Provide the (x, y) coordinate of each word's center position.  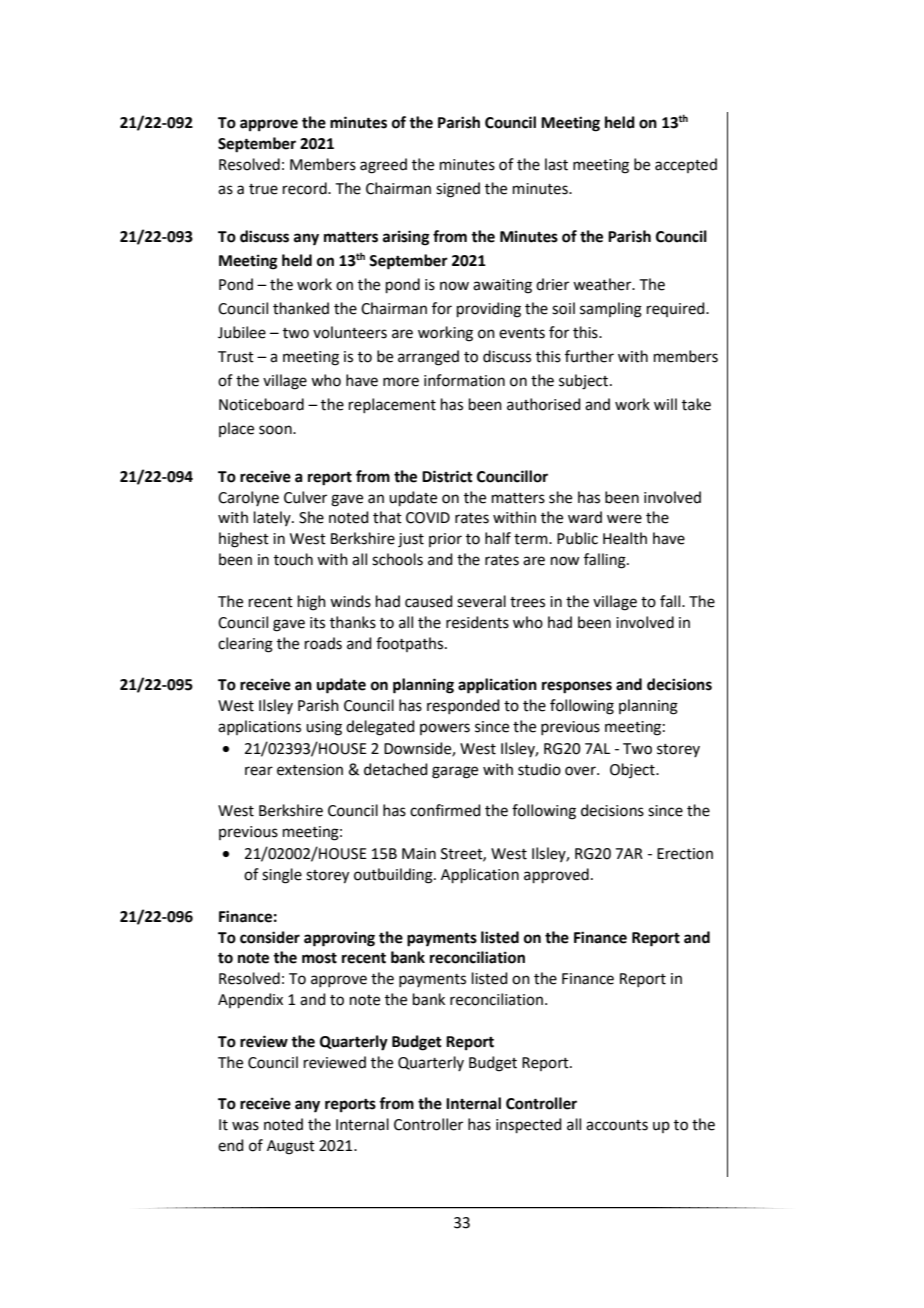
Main (419, 854)
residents (477, 622)
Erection (685, 854)
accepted (686, 165)
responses (577, 687)
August (291, 1147)
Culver (305, 497)
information (464, 380)
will (665, 404)
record (306, 188)
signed (458, 190)
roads (323, 643)
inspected (529, 1125)
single (282, 876)
